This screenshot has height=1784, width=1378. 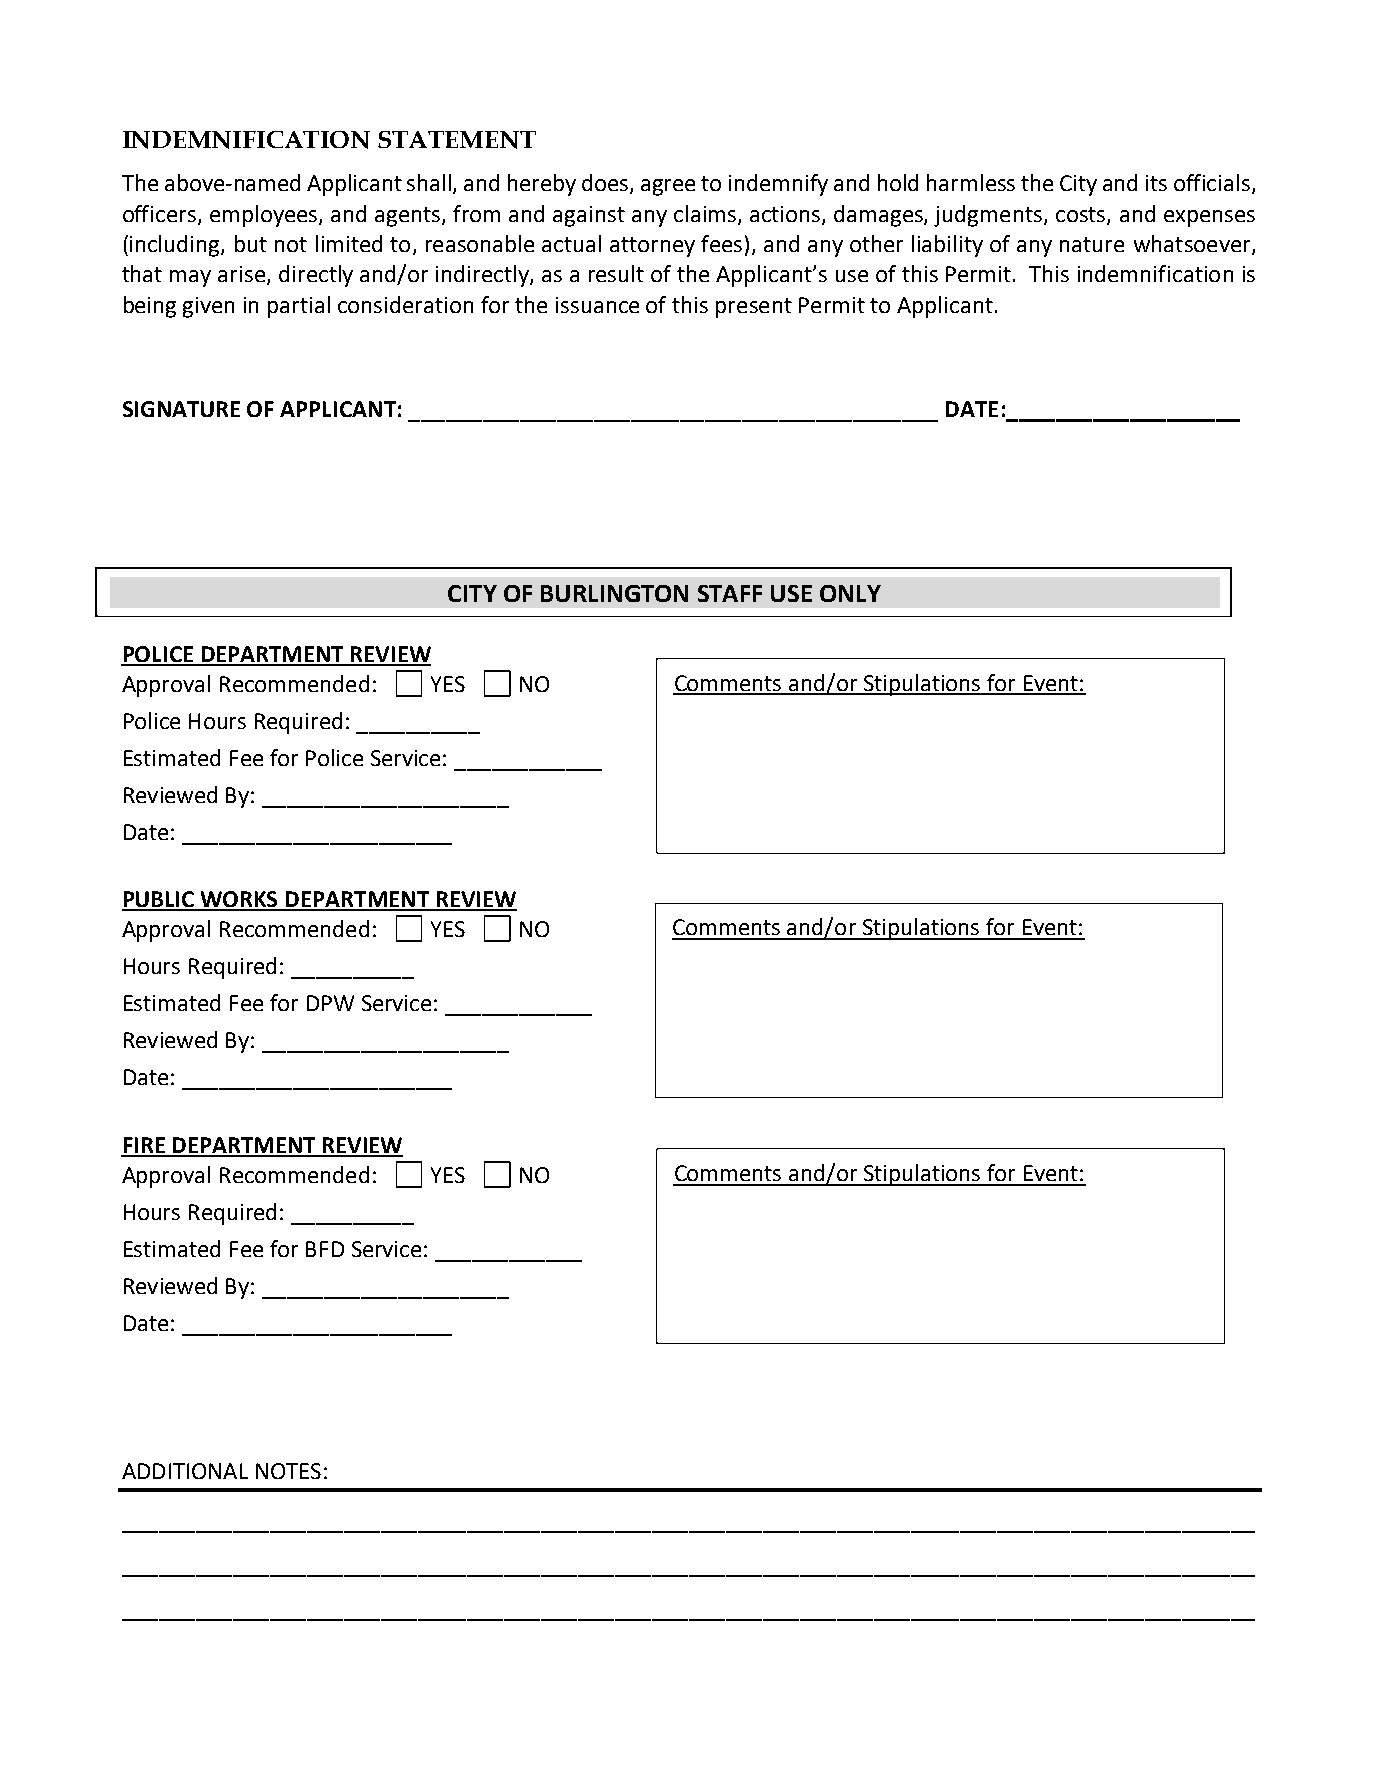 What do you see at coordinates (1082, 215) in the screenshot?
I see `costs` at bounding box center [1082, 215].
